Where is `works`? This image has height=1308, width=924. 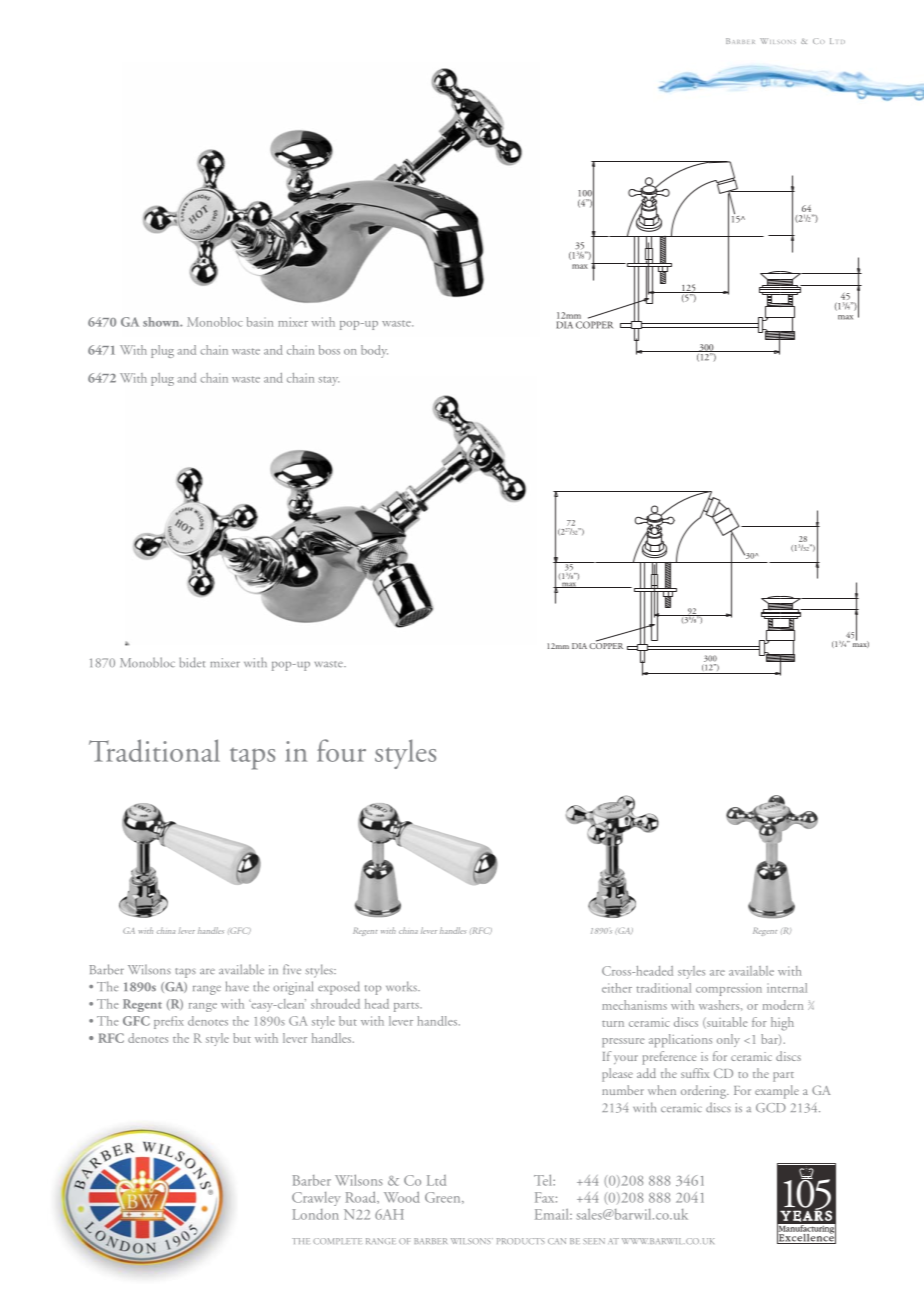
works is located at coordinates (402, 986).
